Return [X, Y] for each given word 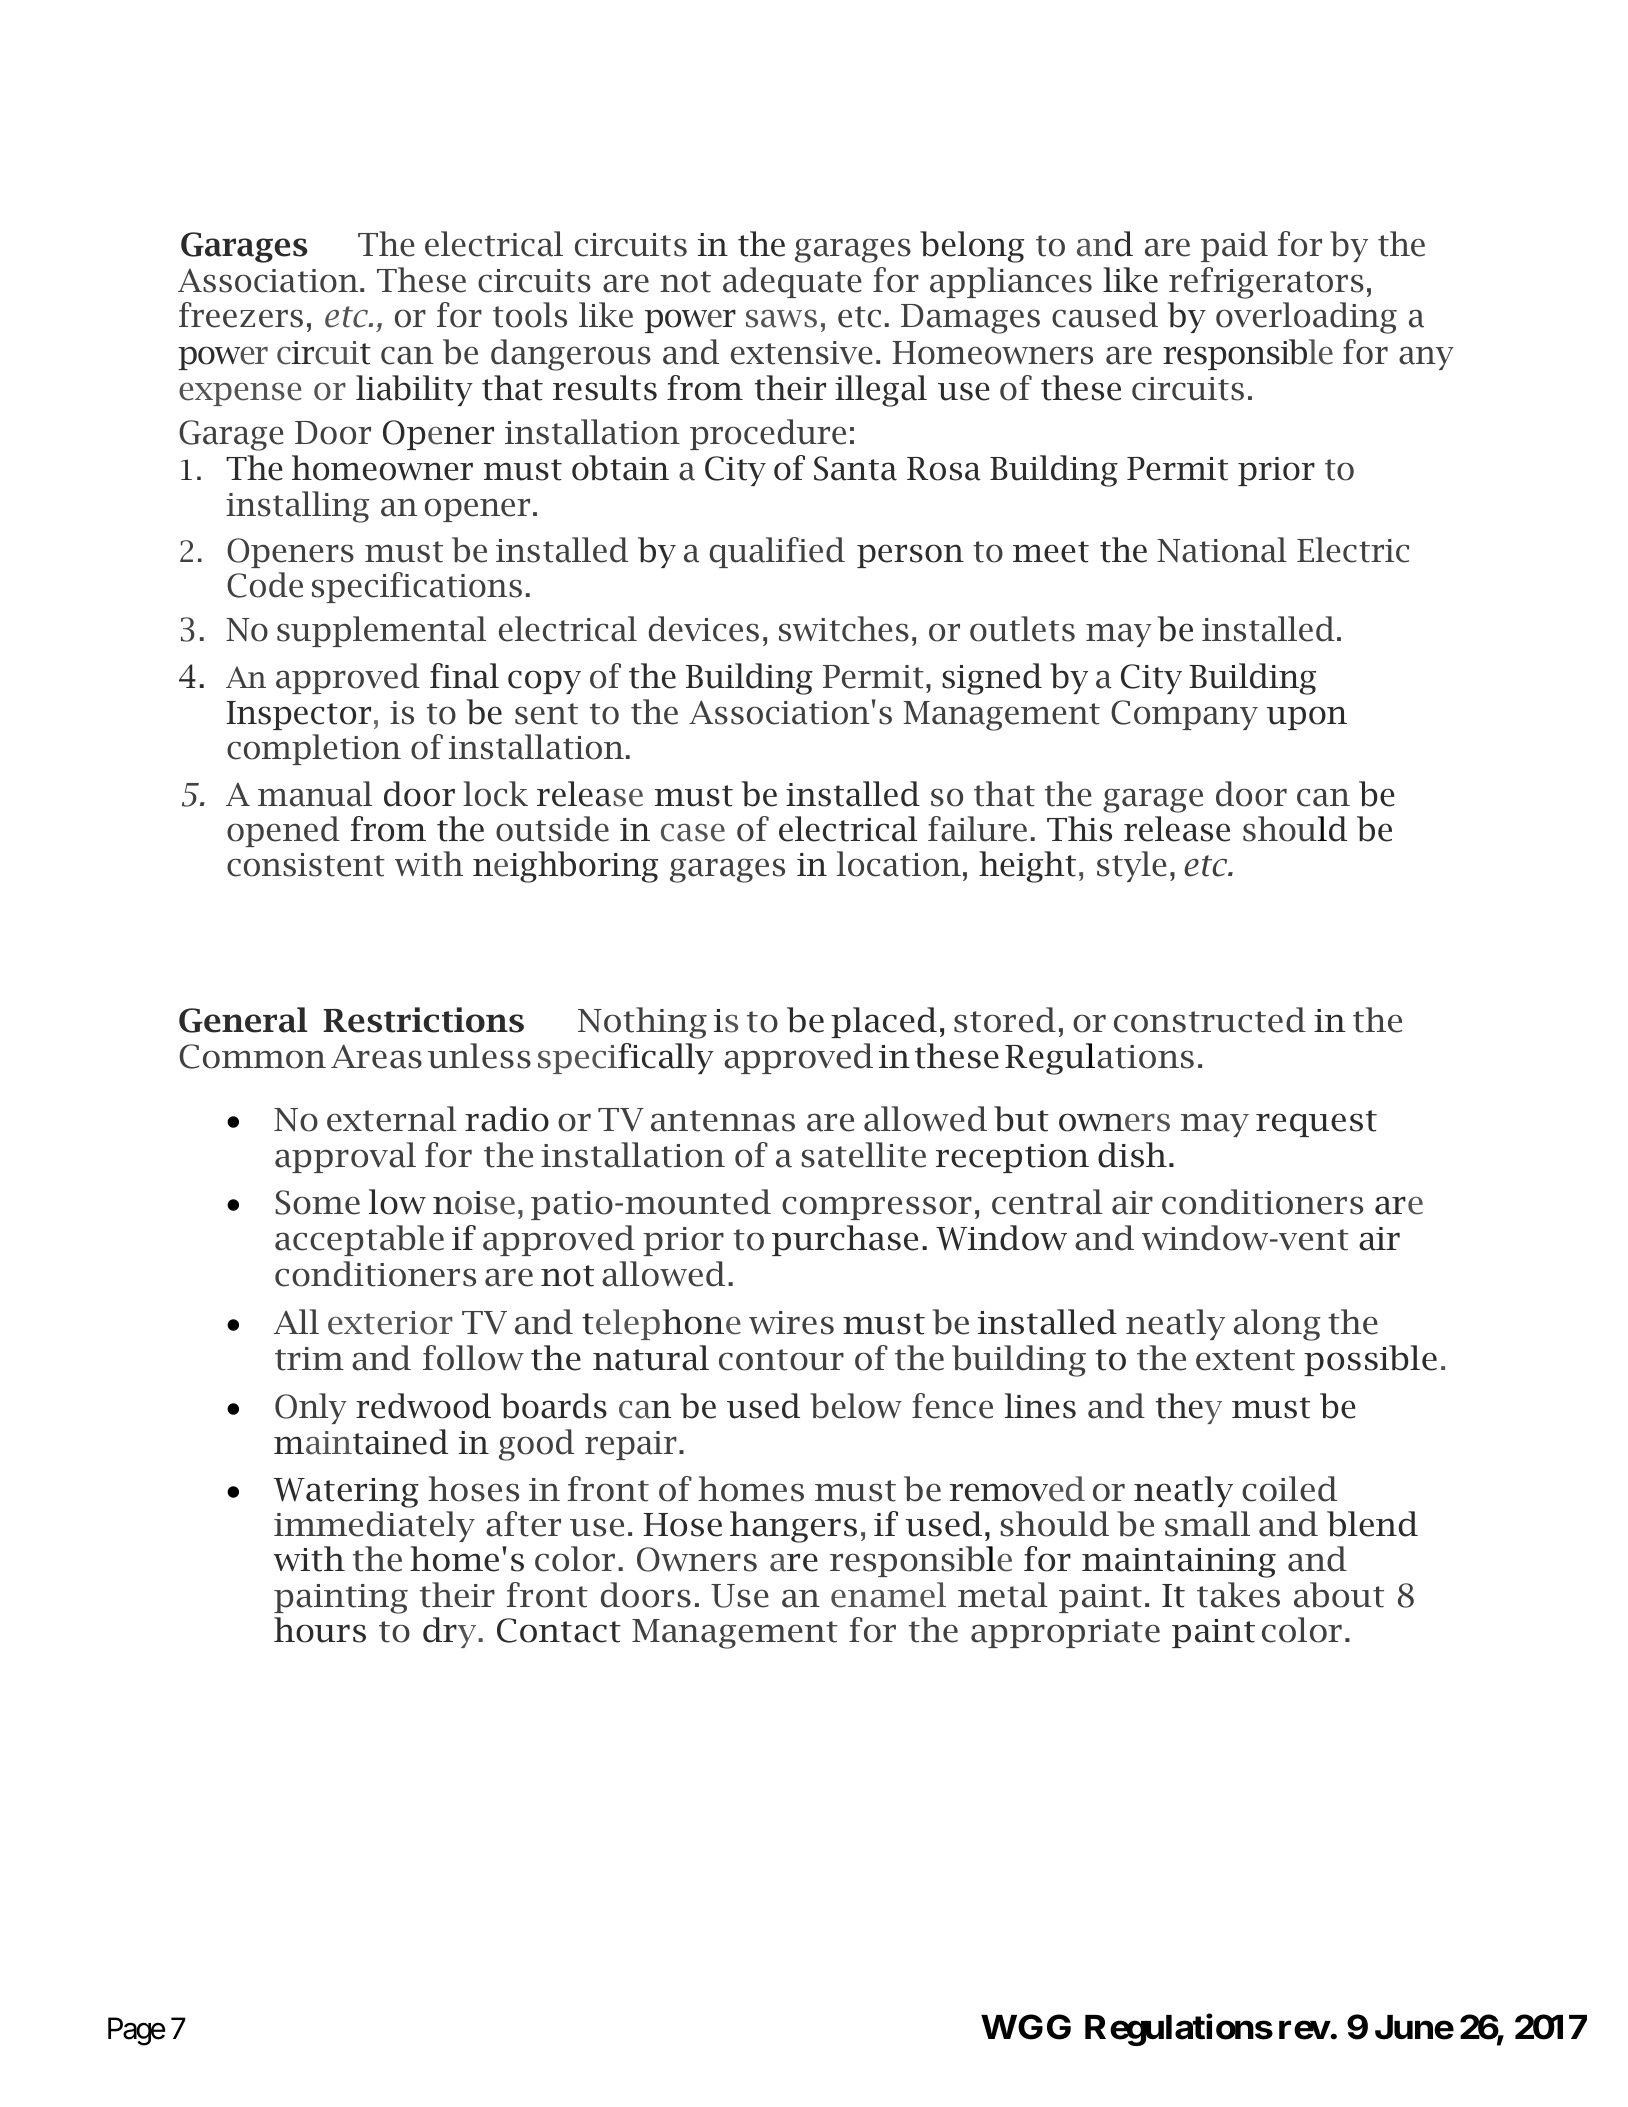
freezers [241, 315]
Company [1184, 715]
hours [320, 1630]
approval [345, 1157]
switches [844, 629]
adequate [792, 282]
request [1316, 1123]
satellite [864, 1155]
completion [314, 749]
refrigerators [1266, 283]
